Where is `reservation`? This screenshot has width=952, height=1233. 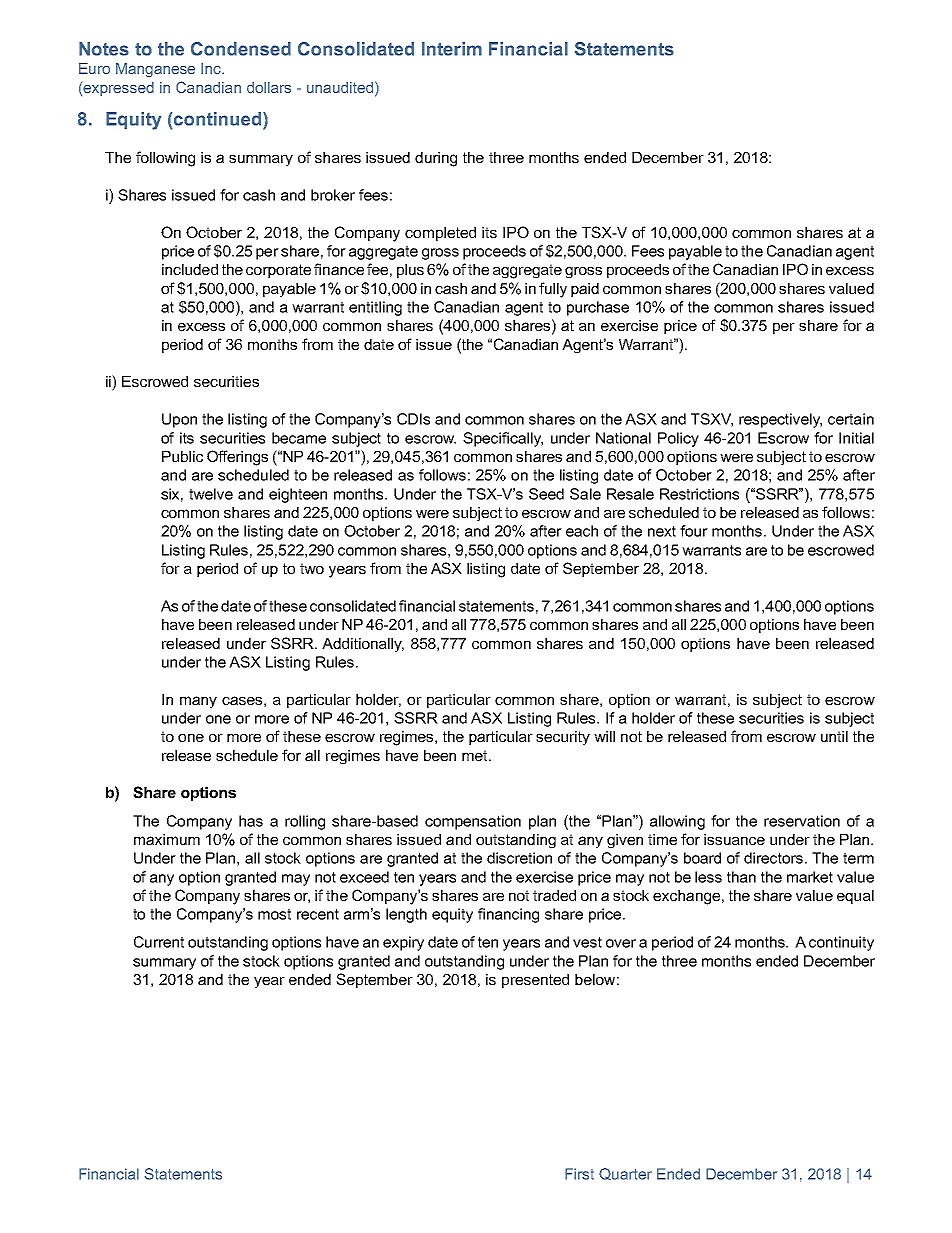
reservation is located at coordinates (802, 821).
